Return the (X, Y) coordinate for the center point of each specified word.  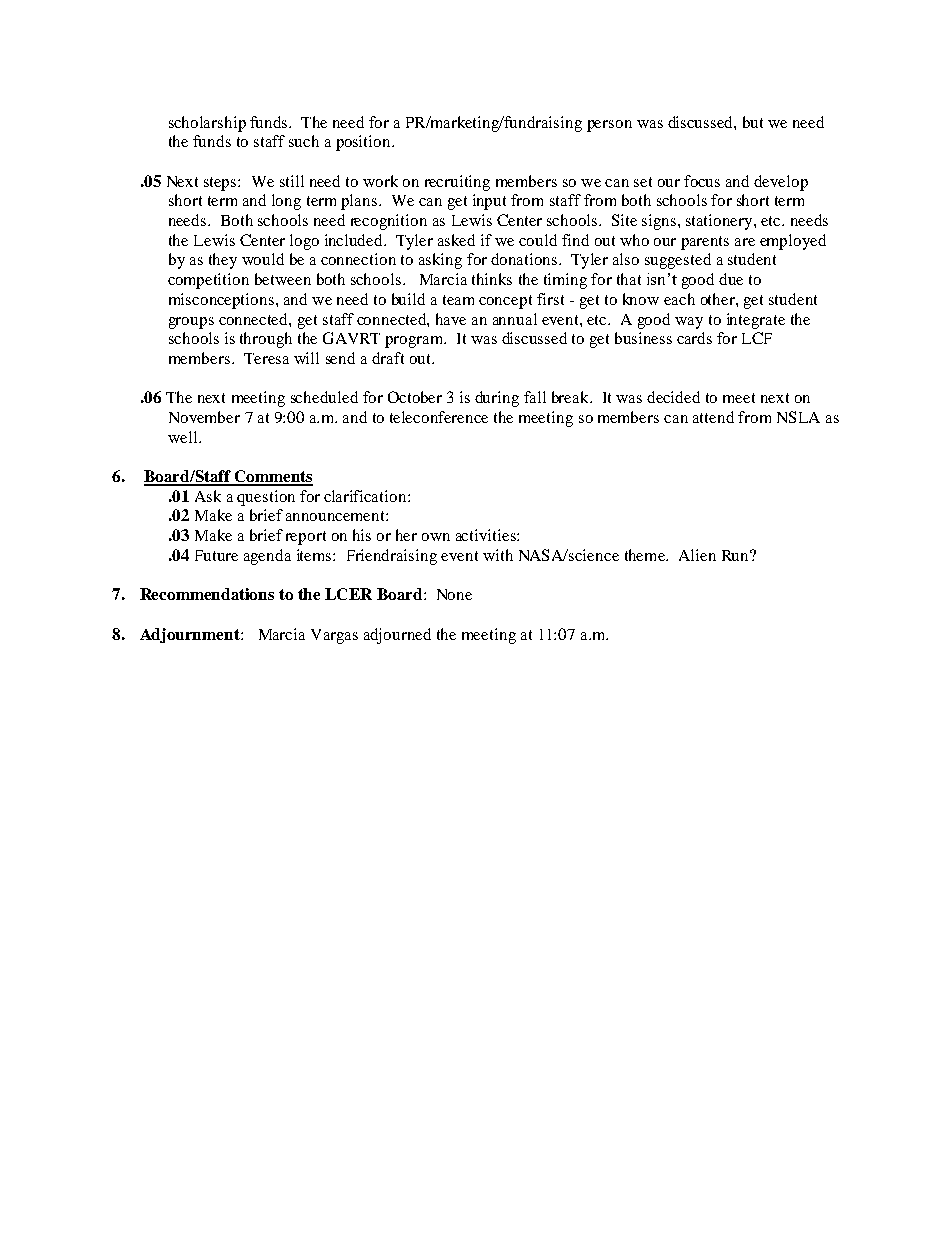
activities (487, 535)
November (204, 417)
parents (705, 243)
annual (515, 319)
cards (694, 338)
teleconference (439, 417)
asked (456, 240)
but (753, 122)
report (306, 538)
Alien (697, 555)
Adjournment (191, 635)
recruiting (457, 183)
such (304, 141)
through (266, 340)
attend (713, 417)
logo (304, 242)
